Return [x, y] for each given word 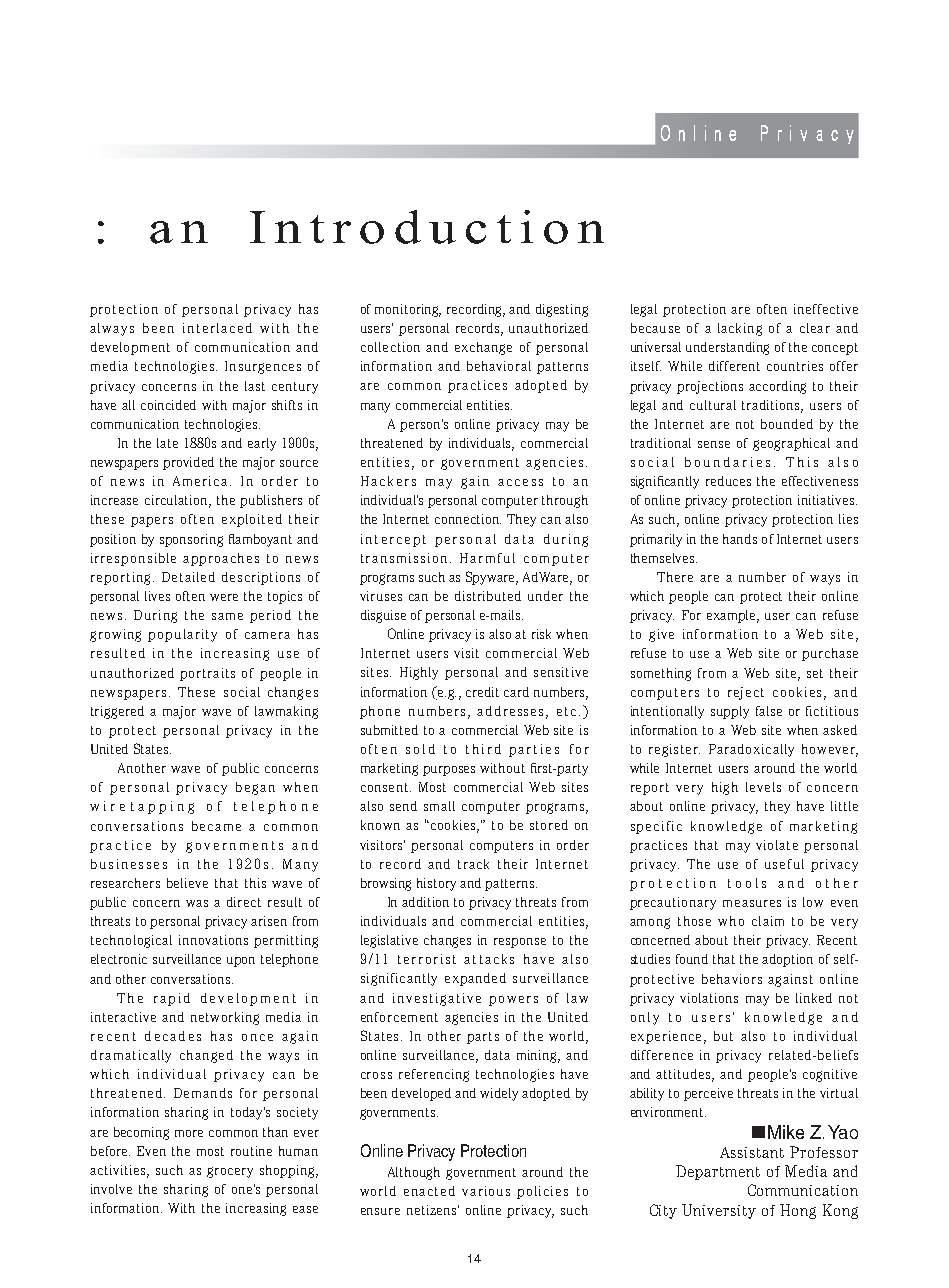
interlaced [217, 328]
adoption [787, 960]
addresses [512, 712]
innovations [213, 940]
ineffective [826, 309]
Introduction [427, 227]
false [769, 711]
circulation [178, 501]
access [520, 482]
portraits [207, 674]
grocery [230, 1172]
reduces [728, 481]
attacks [489, 959]
